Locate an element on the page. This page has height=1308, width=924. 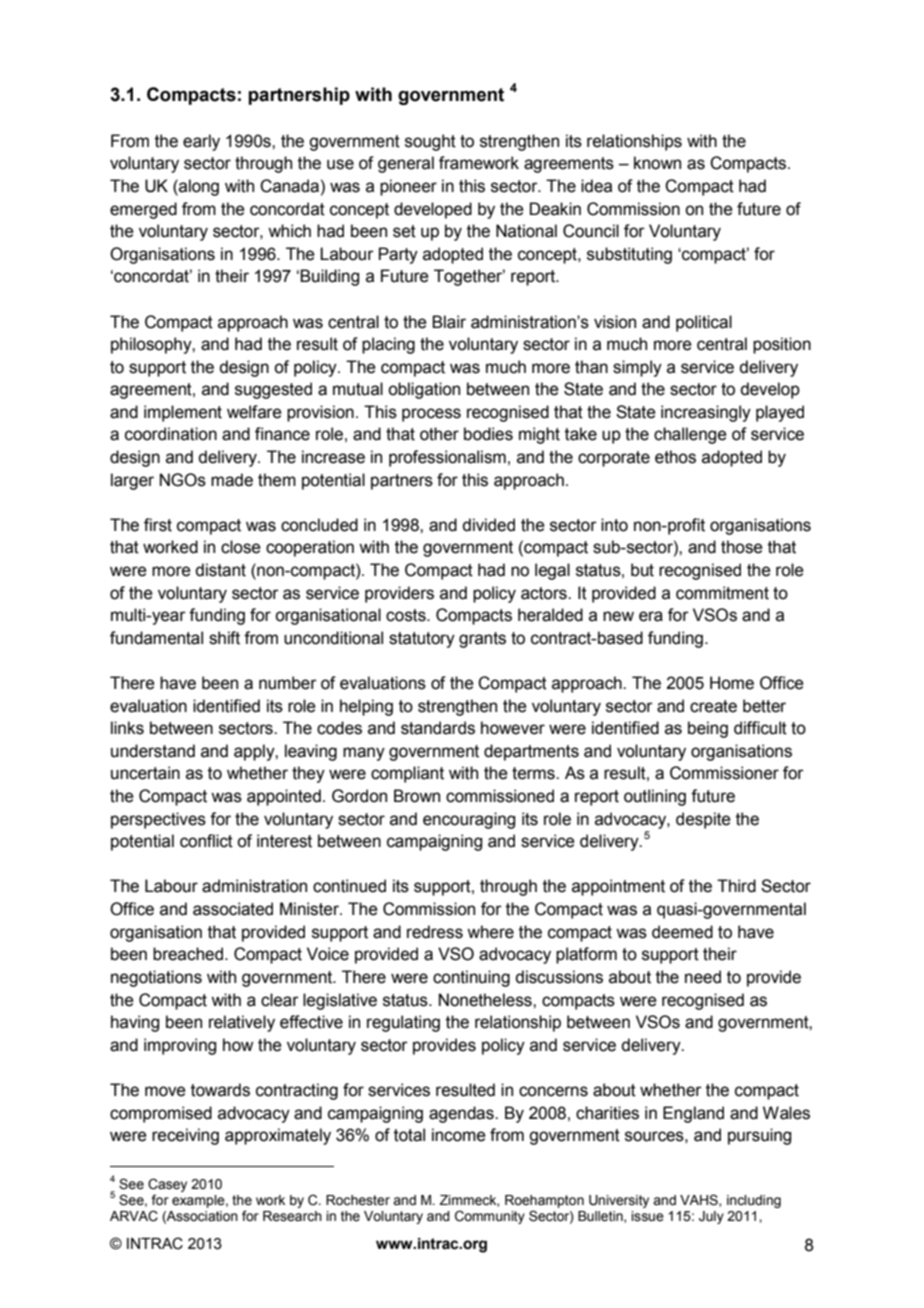
shift is located at coordinates (224, 638).
